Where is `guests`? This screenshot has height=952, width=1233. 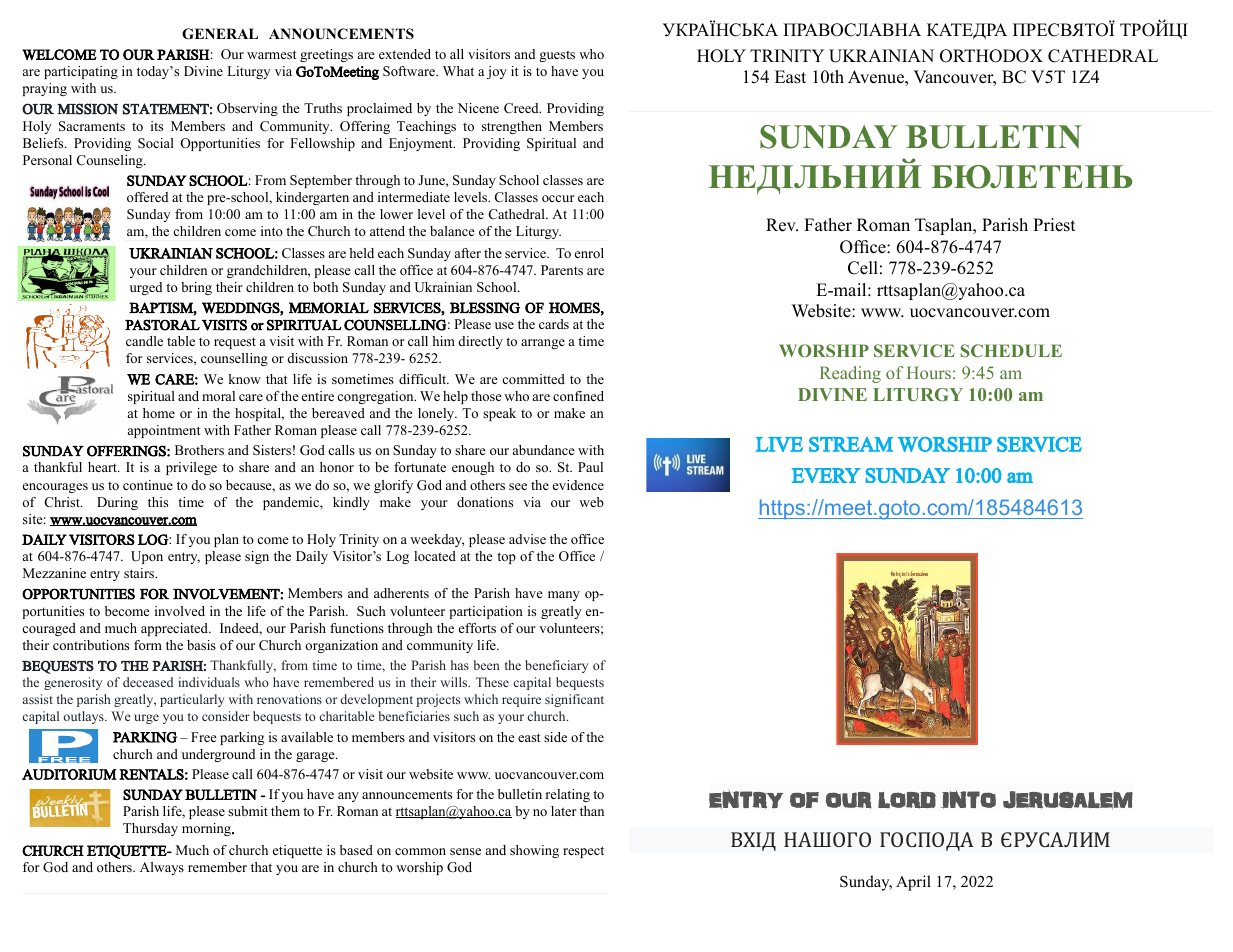
guests is located at coordinates (557, 56).
